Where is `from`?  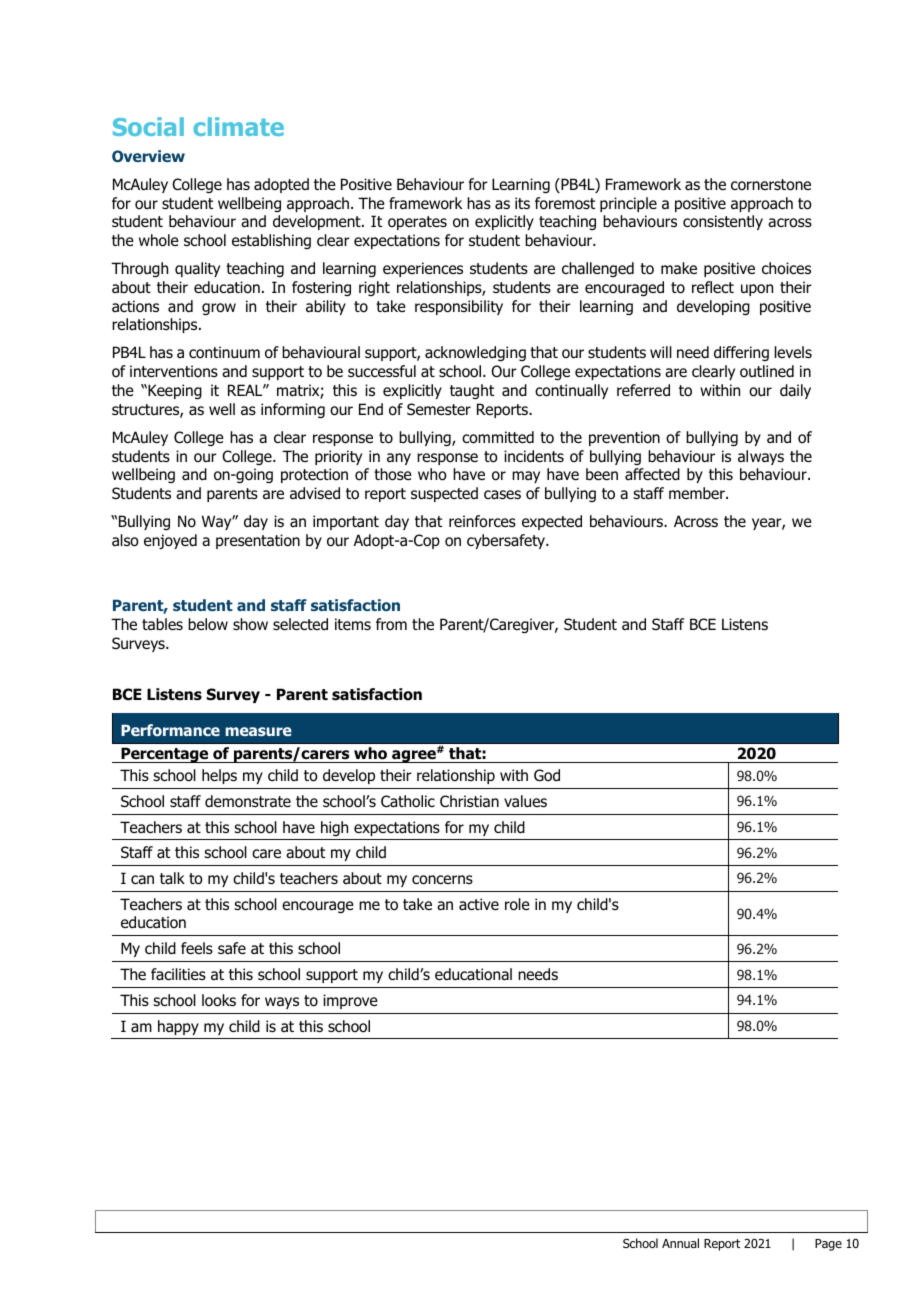
from is located at coordinates (391, 624).
